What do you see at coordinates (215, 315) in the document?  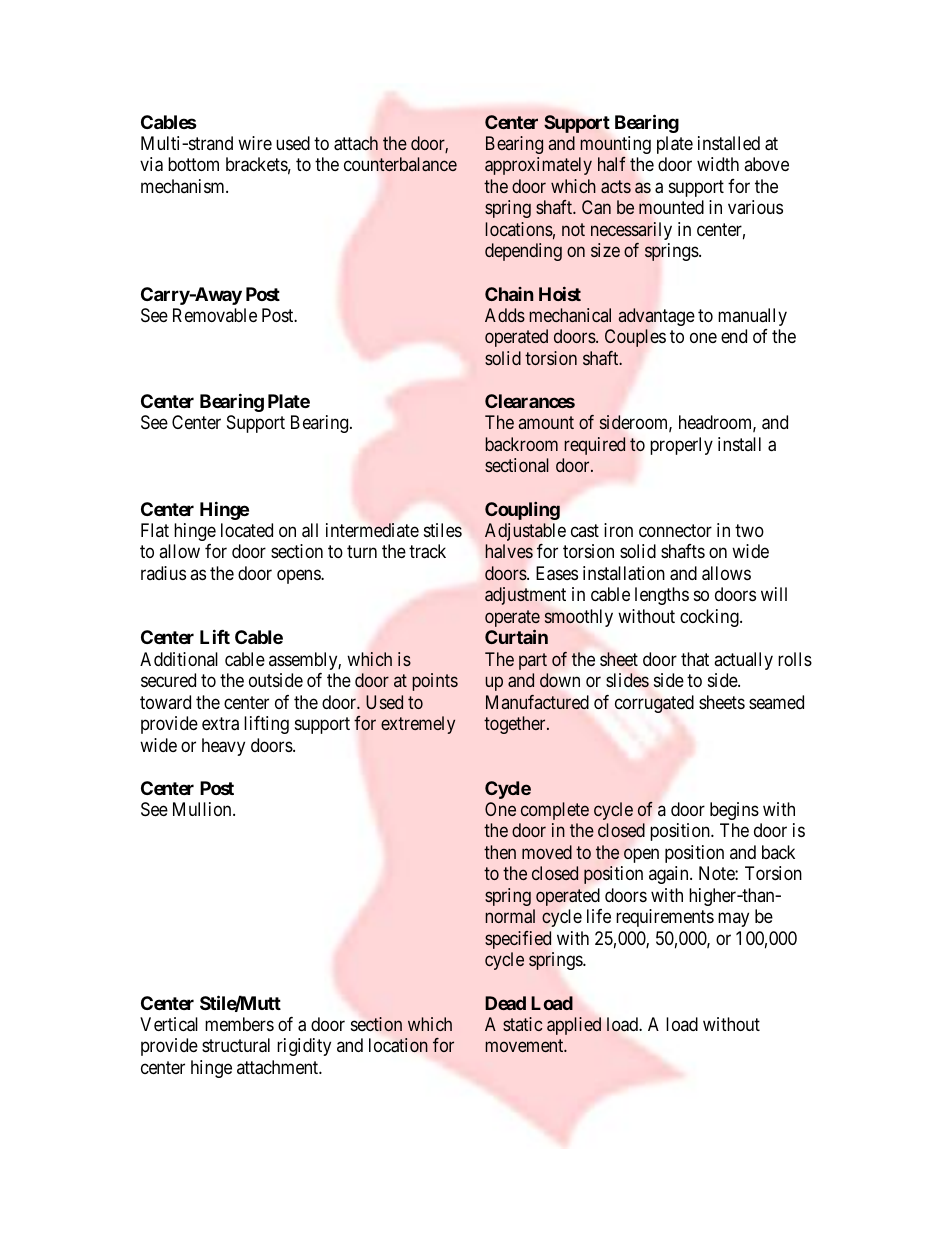 I see `Removable` at bounding box center [215, 315].
